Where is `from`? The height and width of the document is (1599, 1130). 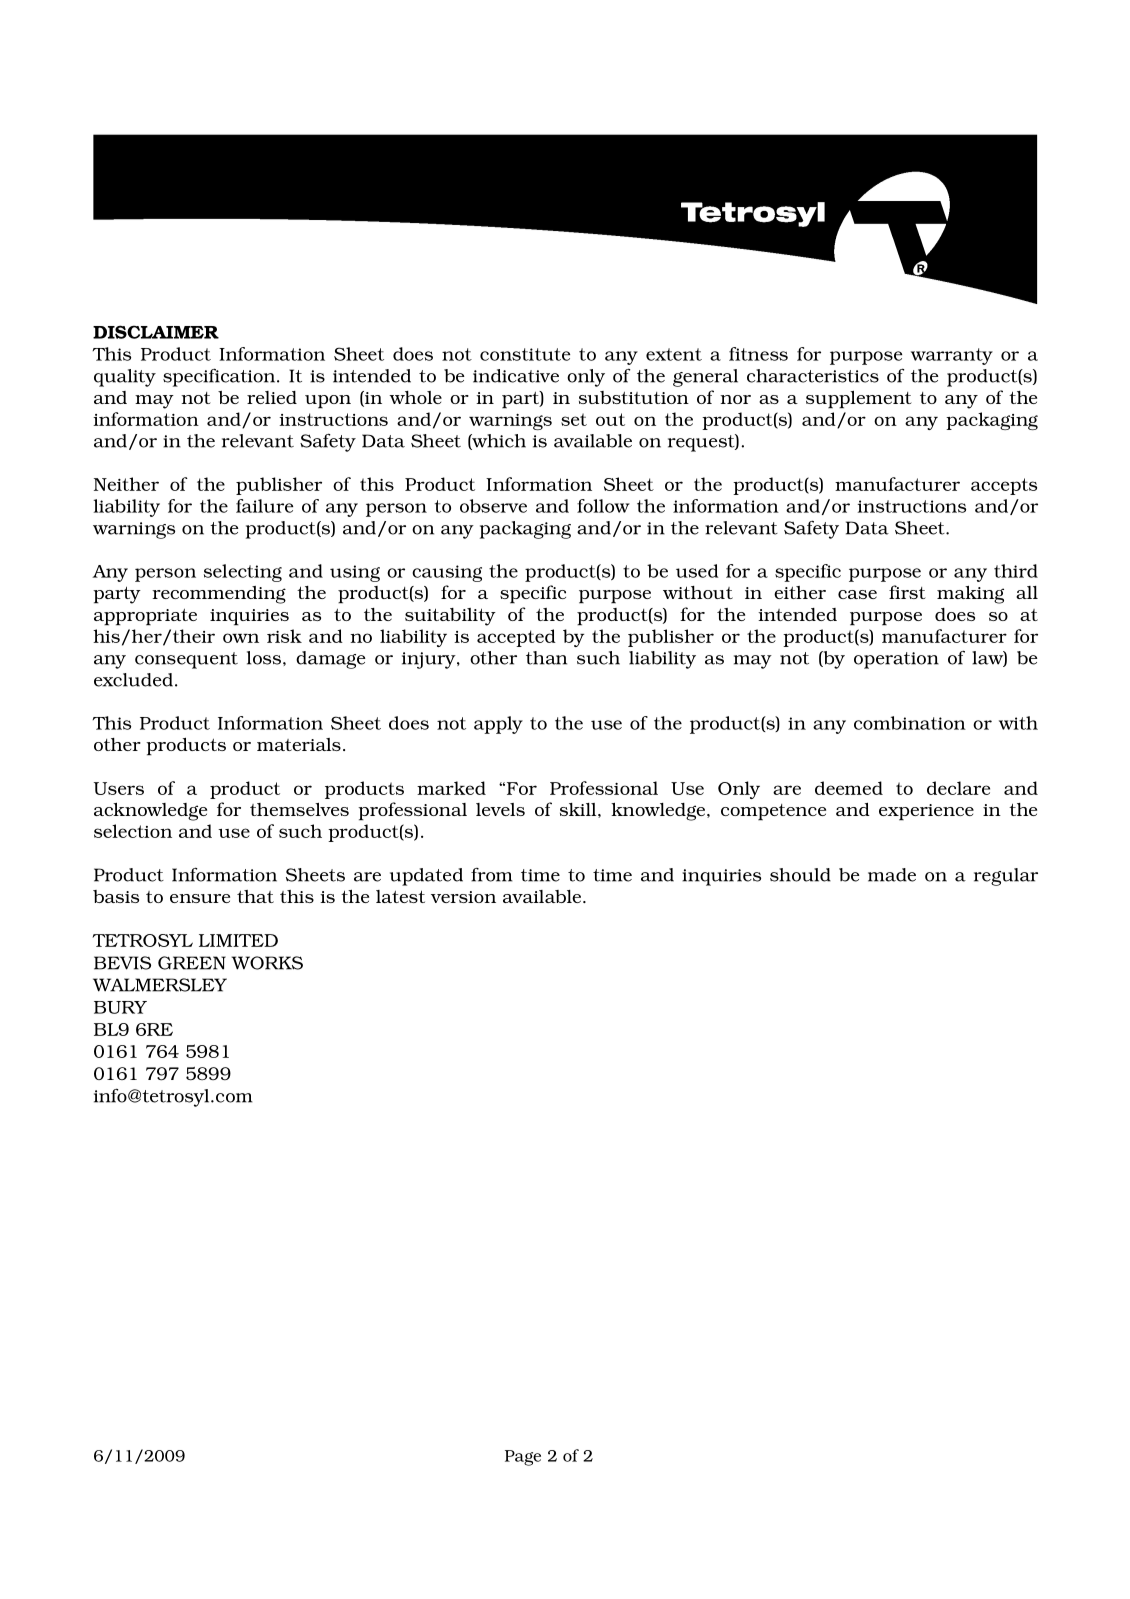
from is located at coordinates (492, 875).
